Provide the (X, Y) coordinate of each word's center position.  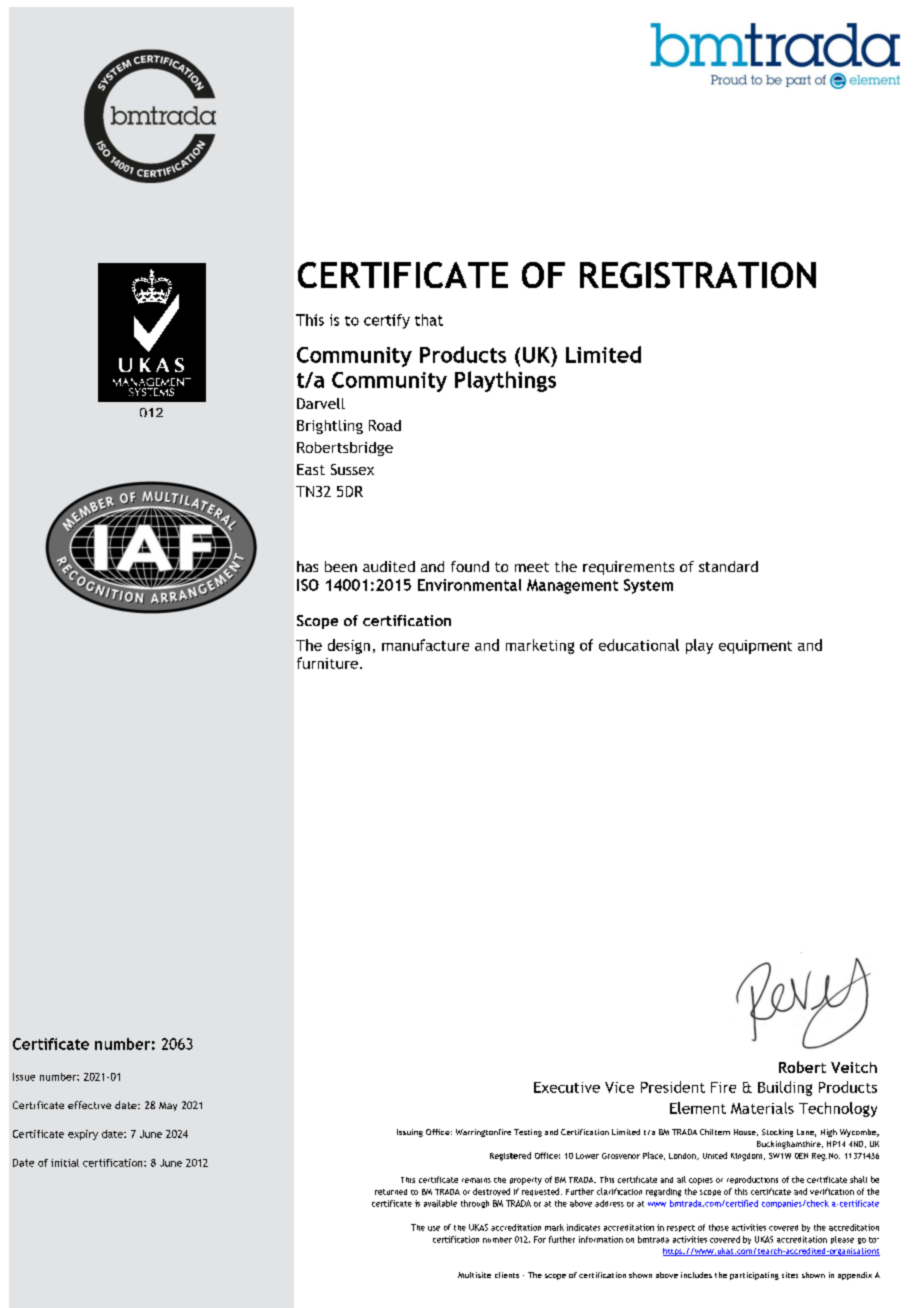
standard (728, 566)
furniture (327, 663)
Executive (567, 1087)
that (429, 320)
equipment (755, 647)
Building (785, 1088)
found (470, 566)
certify (387, 321)
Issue (24, 1077)
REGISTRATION (698, 275)
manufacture (425, 645)
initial (65, 1163)
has (307, 566)
